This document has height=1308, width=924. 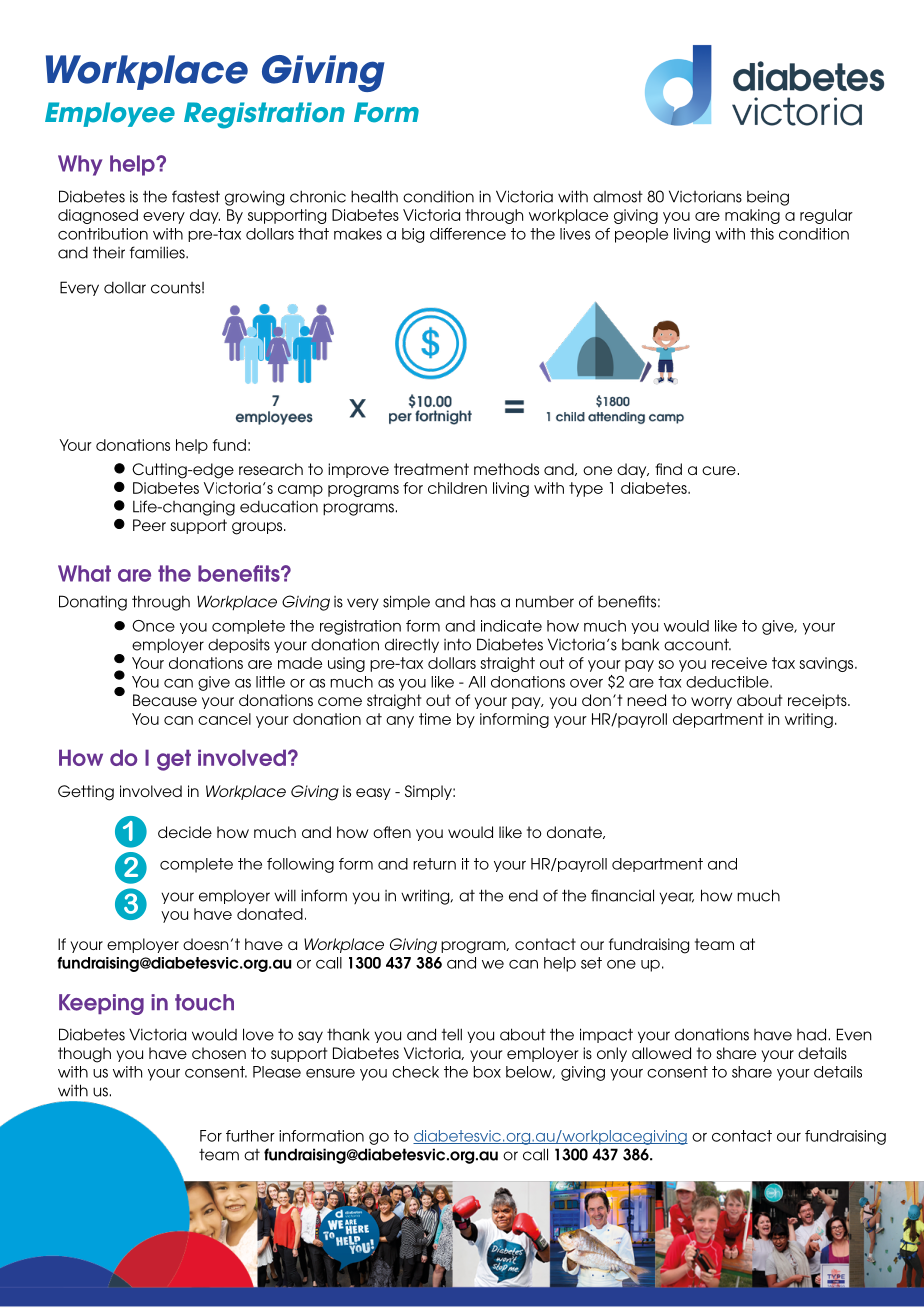 I want to click on Peer, so click(x=149, y=525).
